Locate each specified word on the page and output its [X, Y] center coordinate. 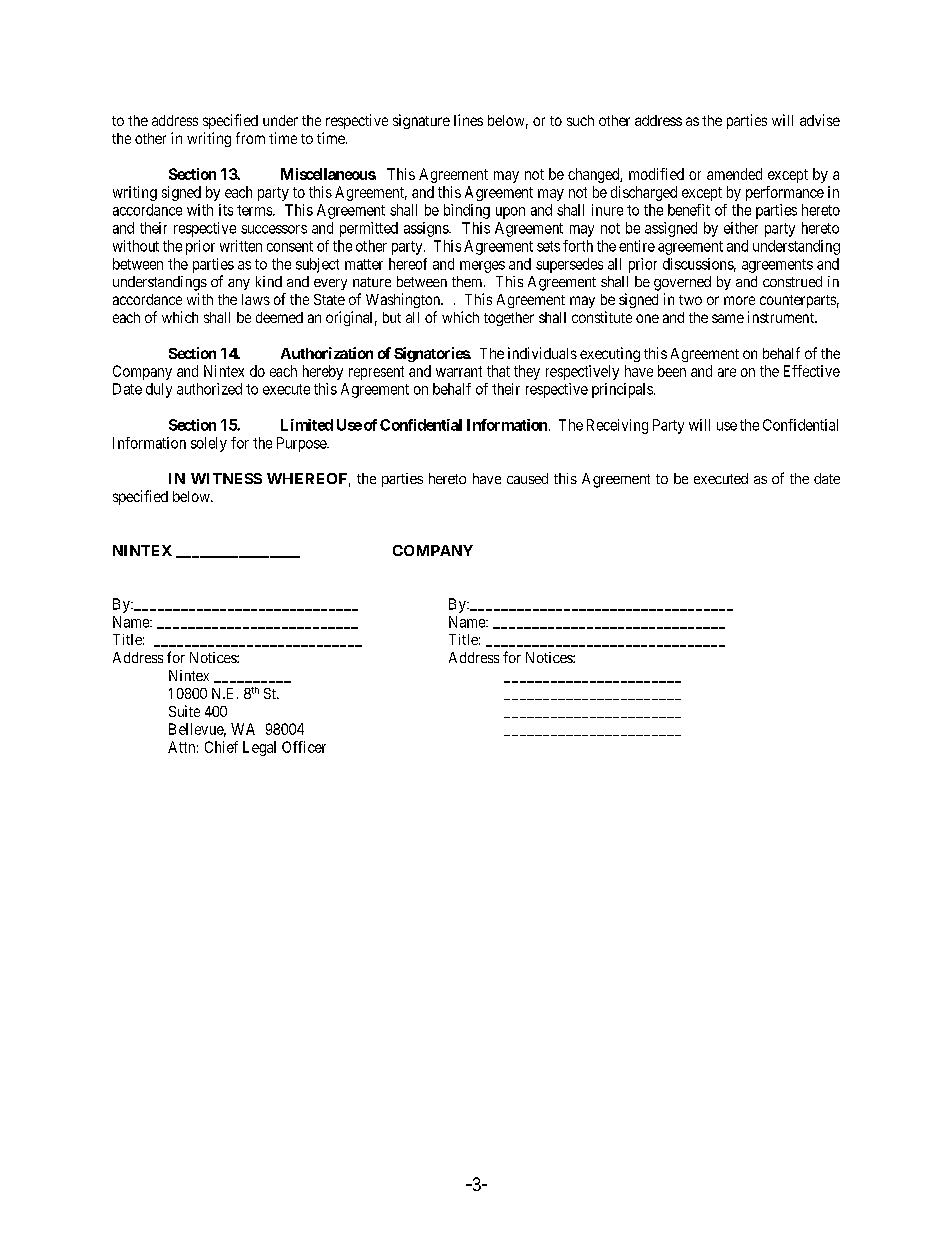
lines [468, 120]
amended [734, 174]
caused [527, 478]
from [250, 138]
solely [209, 444]
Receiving [617, 426]
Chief [221, 747]
